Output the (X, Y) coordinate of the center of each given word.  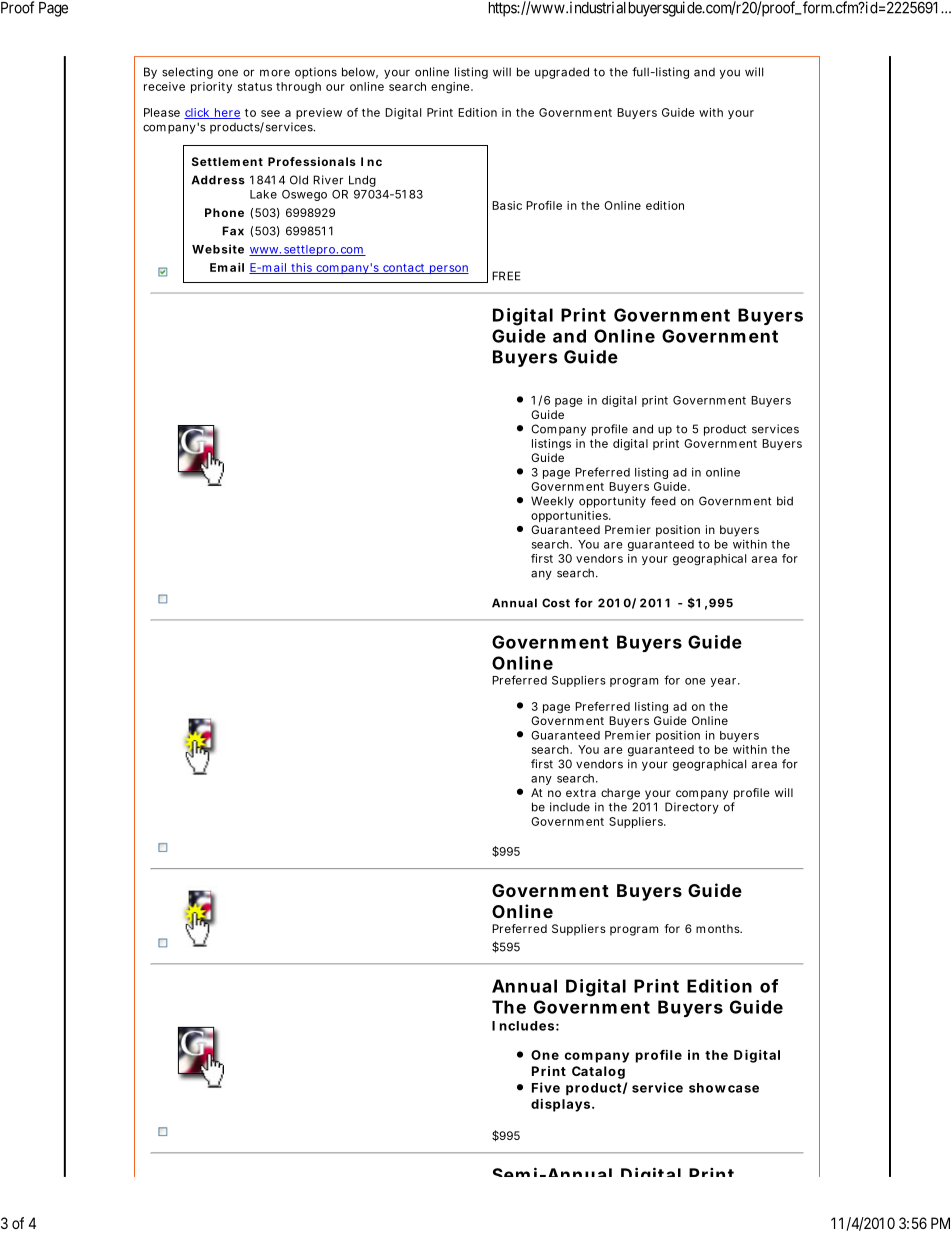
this (302, 268)
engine (452, 88)
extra (581, 793)
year (725, 682)
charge (620, 794)
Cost (556, 603)
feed (663, 501)
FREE (506, 276)
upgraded (562, 73)
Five (546, 1087)
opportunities (571, 516)
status (255, 87)
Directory (692, 808)
